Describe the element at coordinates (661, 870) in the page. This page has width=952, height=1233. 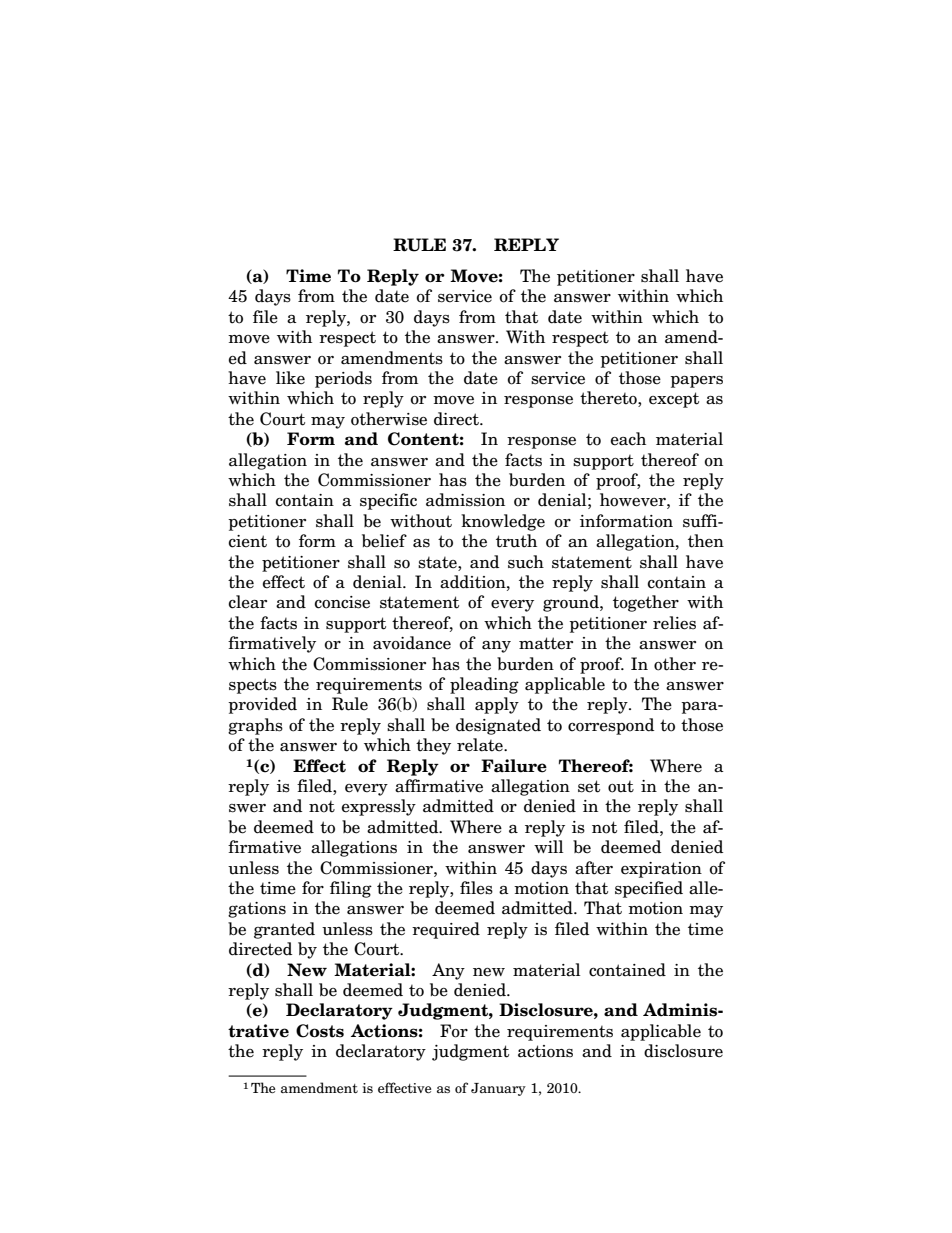
I see `expiration` at that location.
